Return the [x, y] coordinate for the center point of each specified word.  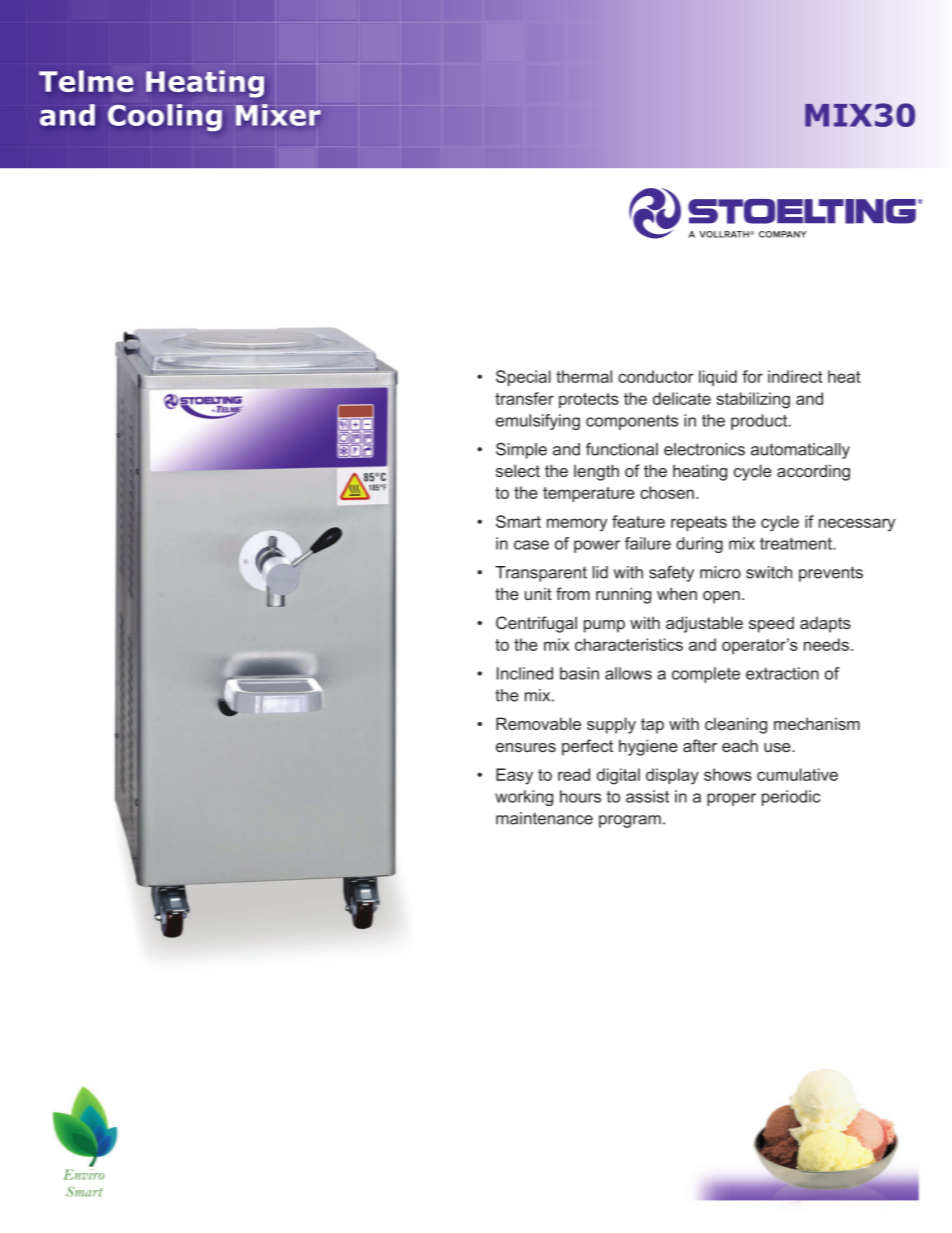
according [813, 472]
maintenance [544, 818]
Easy [514, 776]
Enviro [83, 1174]
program [630, 821]
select [518, 470]
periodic [791, 798]
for [752, 376]
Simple [521, 451]
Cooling [165, 117]
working [524, 798]
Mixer [278, 115]
